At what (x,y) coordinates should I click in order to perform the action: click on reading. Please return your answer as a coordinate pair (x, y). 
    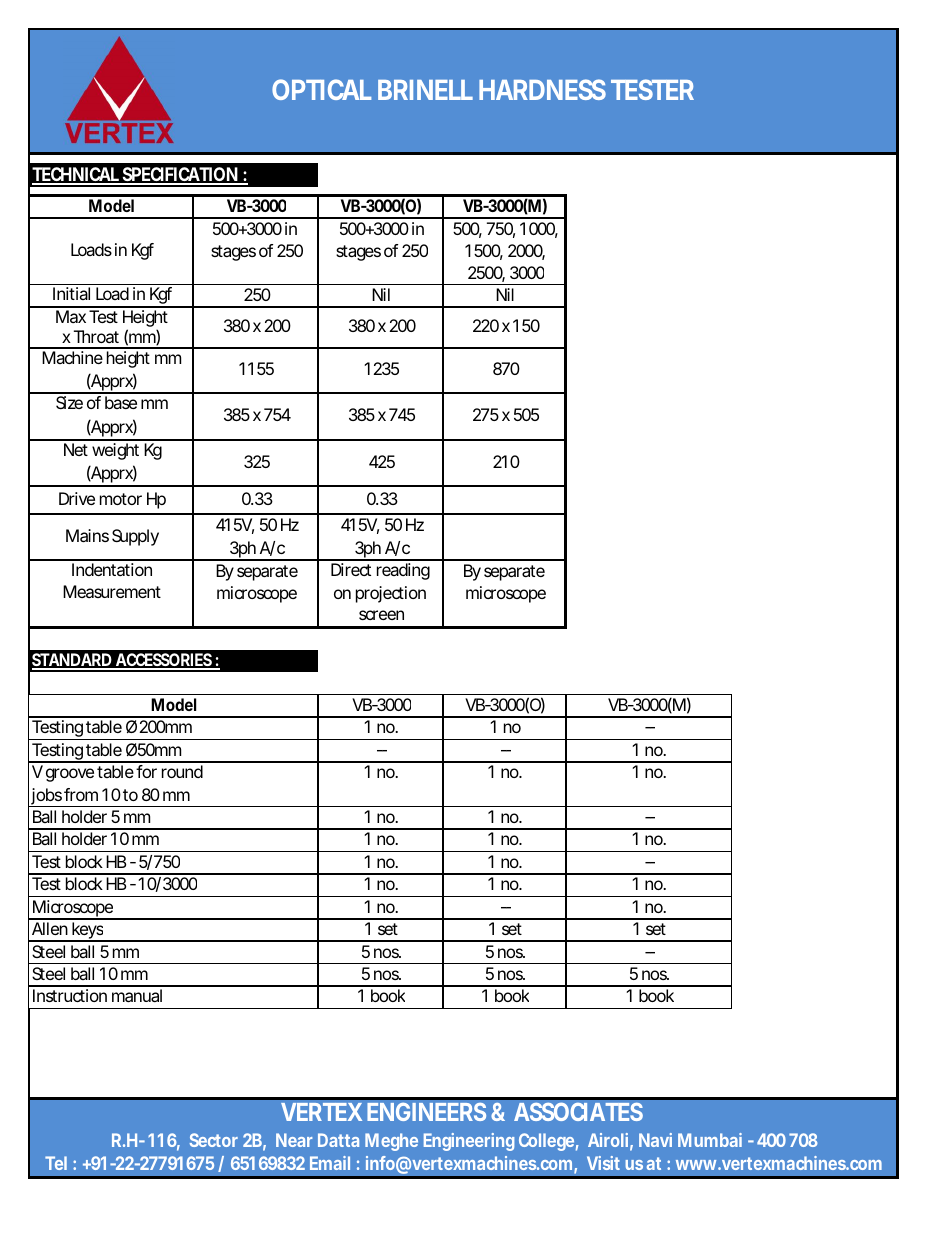
    Looking at the image, I should click on (403, 571).
